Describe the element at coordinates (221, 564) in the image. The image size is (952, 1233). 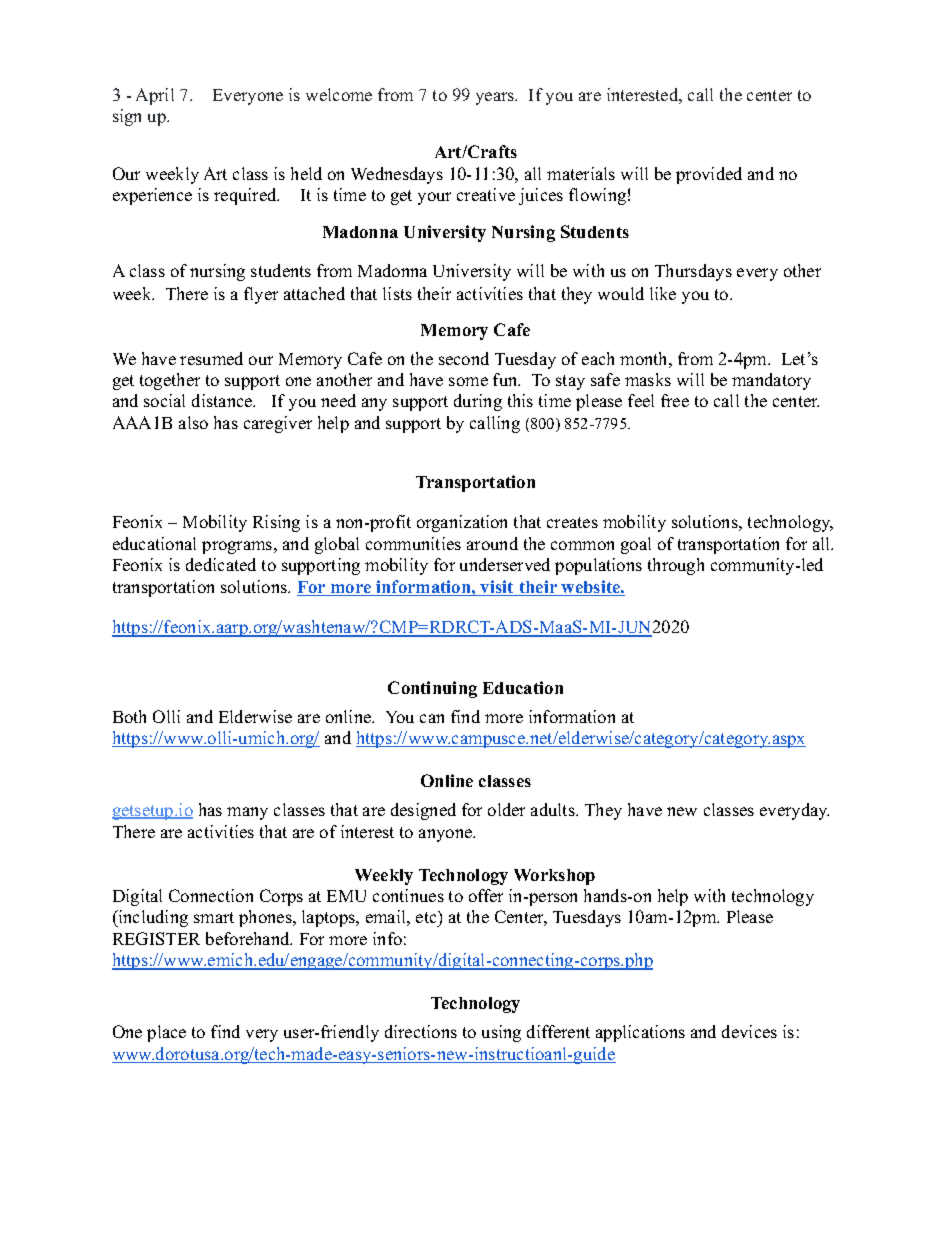
I see `dedicated` at that location.
